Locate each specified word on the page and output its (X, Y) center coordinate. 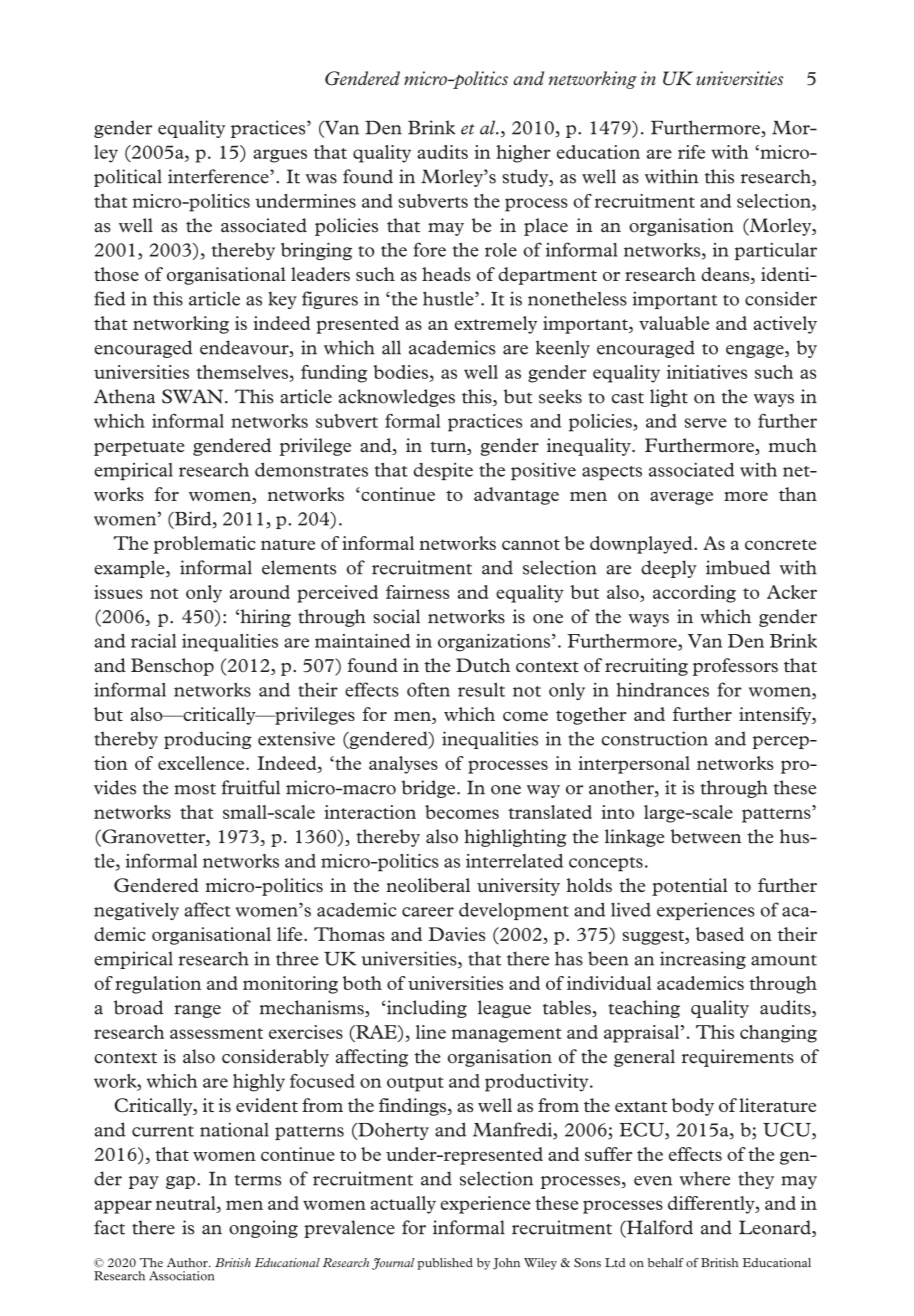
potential (689, 887)
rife (691, 152)
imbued (738, 567)
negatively (136, 911)
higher (523, 154)
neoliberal (428, 885)
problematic (205, 545)
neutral (187, 1203)
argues (280, 156)
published (445, 1264)
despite (443, 471)
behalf (666, 1262)
